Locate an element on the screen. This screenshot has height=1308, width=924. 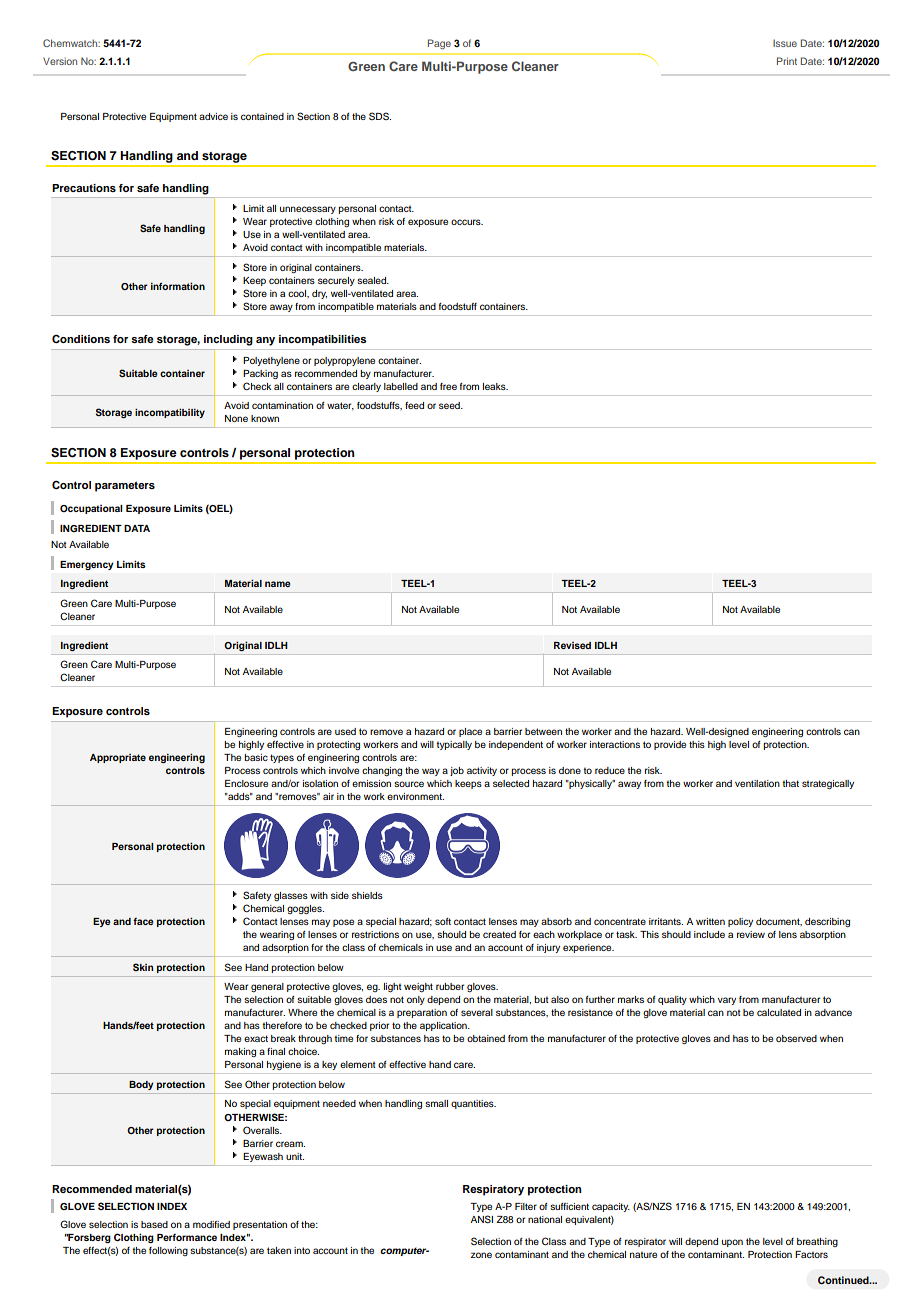
seed is located at coordinates (450, 405).
